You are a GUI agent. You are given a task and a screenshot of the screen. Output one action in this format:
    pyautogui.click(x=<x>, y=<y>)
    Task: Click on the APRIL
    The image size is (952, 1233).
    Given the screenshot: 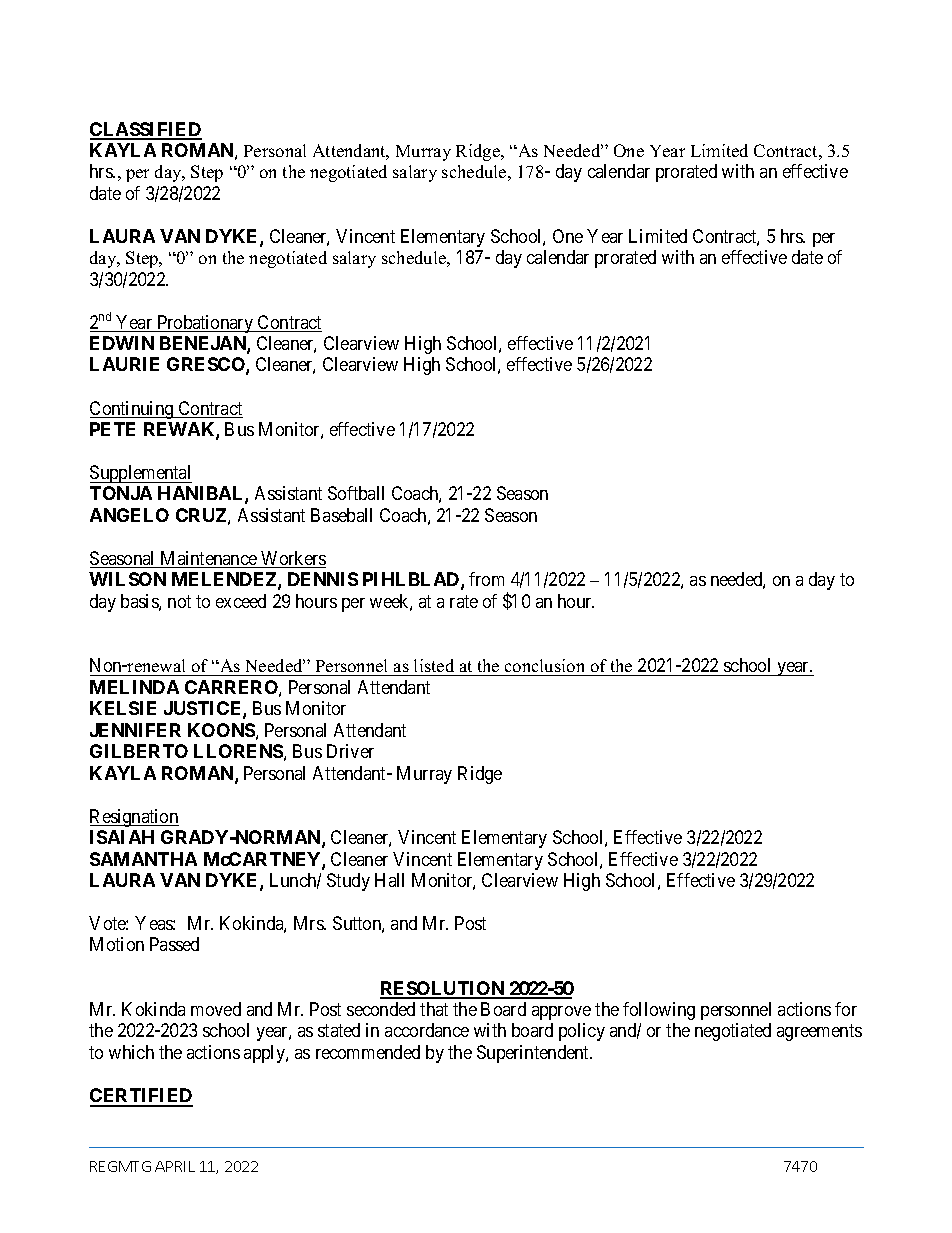 What is the action you would take?
    pyautogui.click(x=175, y=1166)
